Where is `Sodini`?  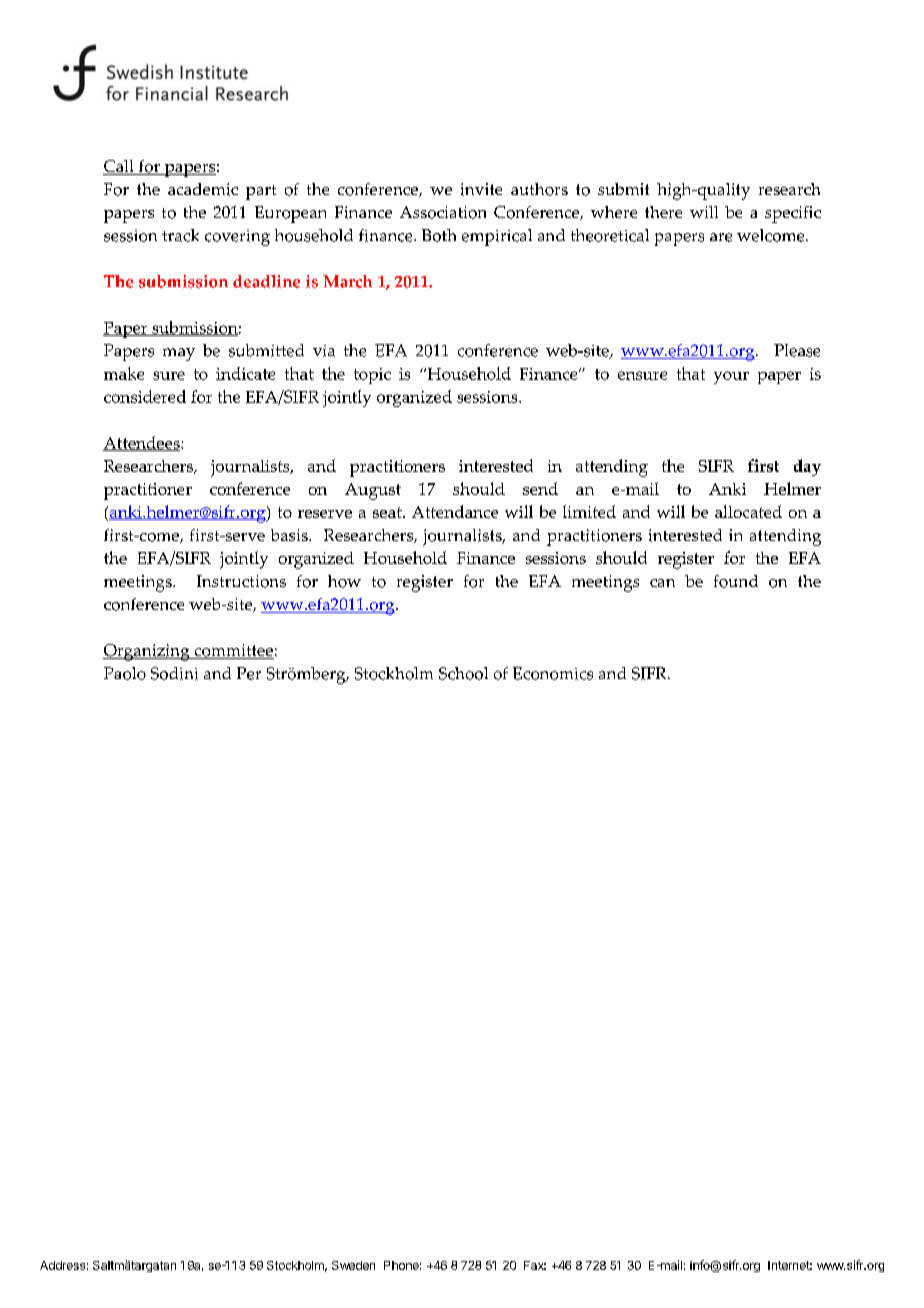 Sodini is located at coordinates (174, 673).
